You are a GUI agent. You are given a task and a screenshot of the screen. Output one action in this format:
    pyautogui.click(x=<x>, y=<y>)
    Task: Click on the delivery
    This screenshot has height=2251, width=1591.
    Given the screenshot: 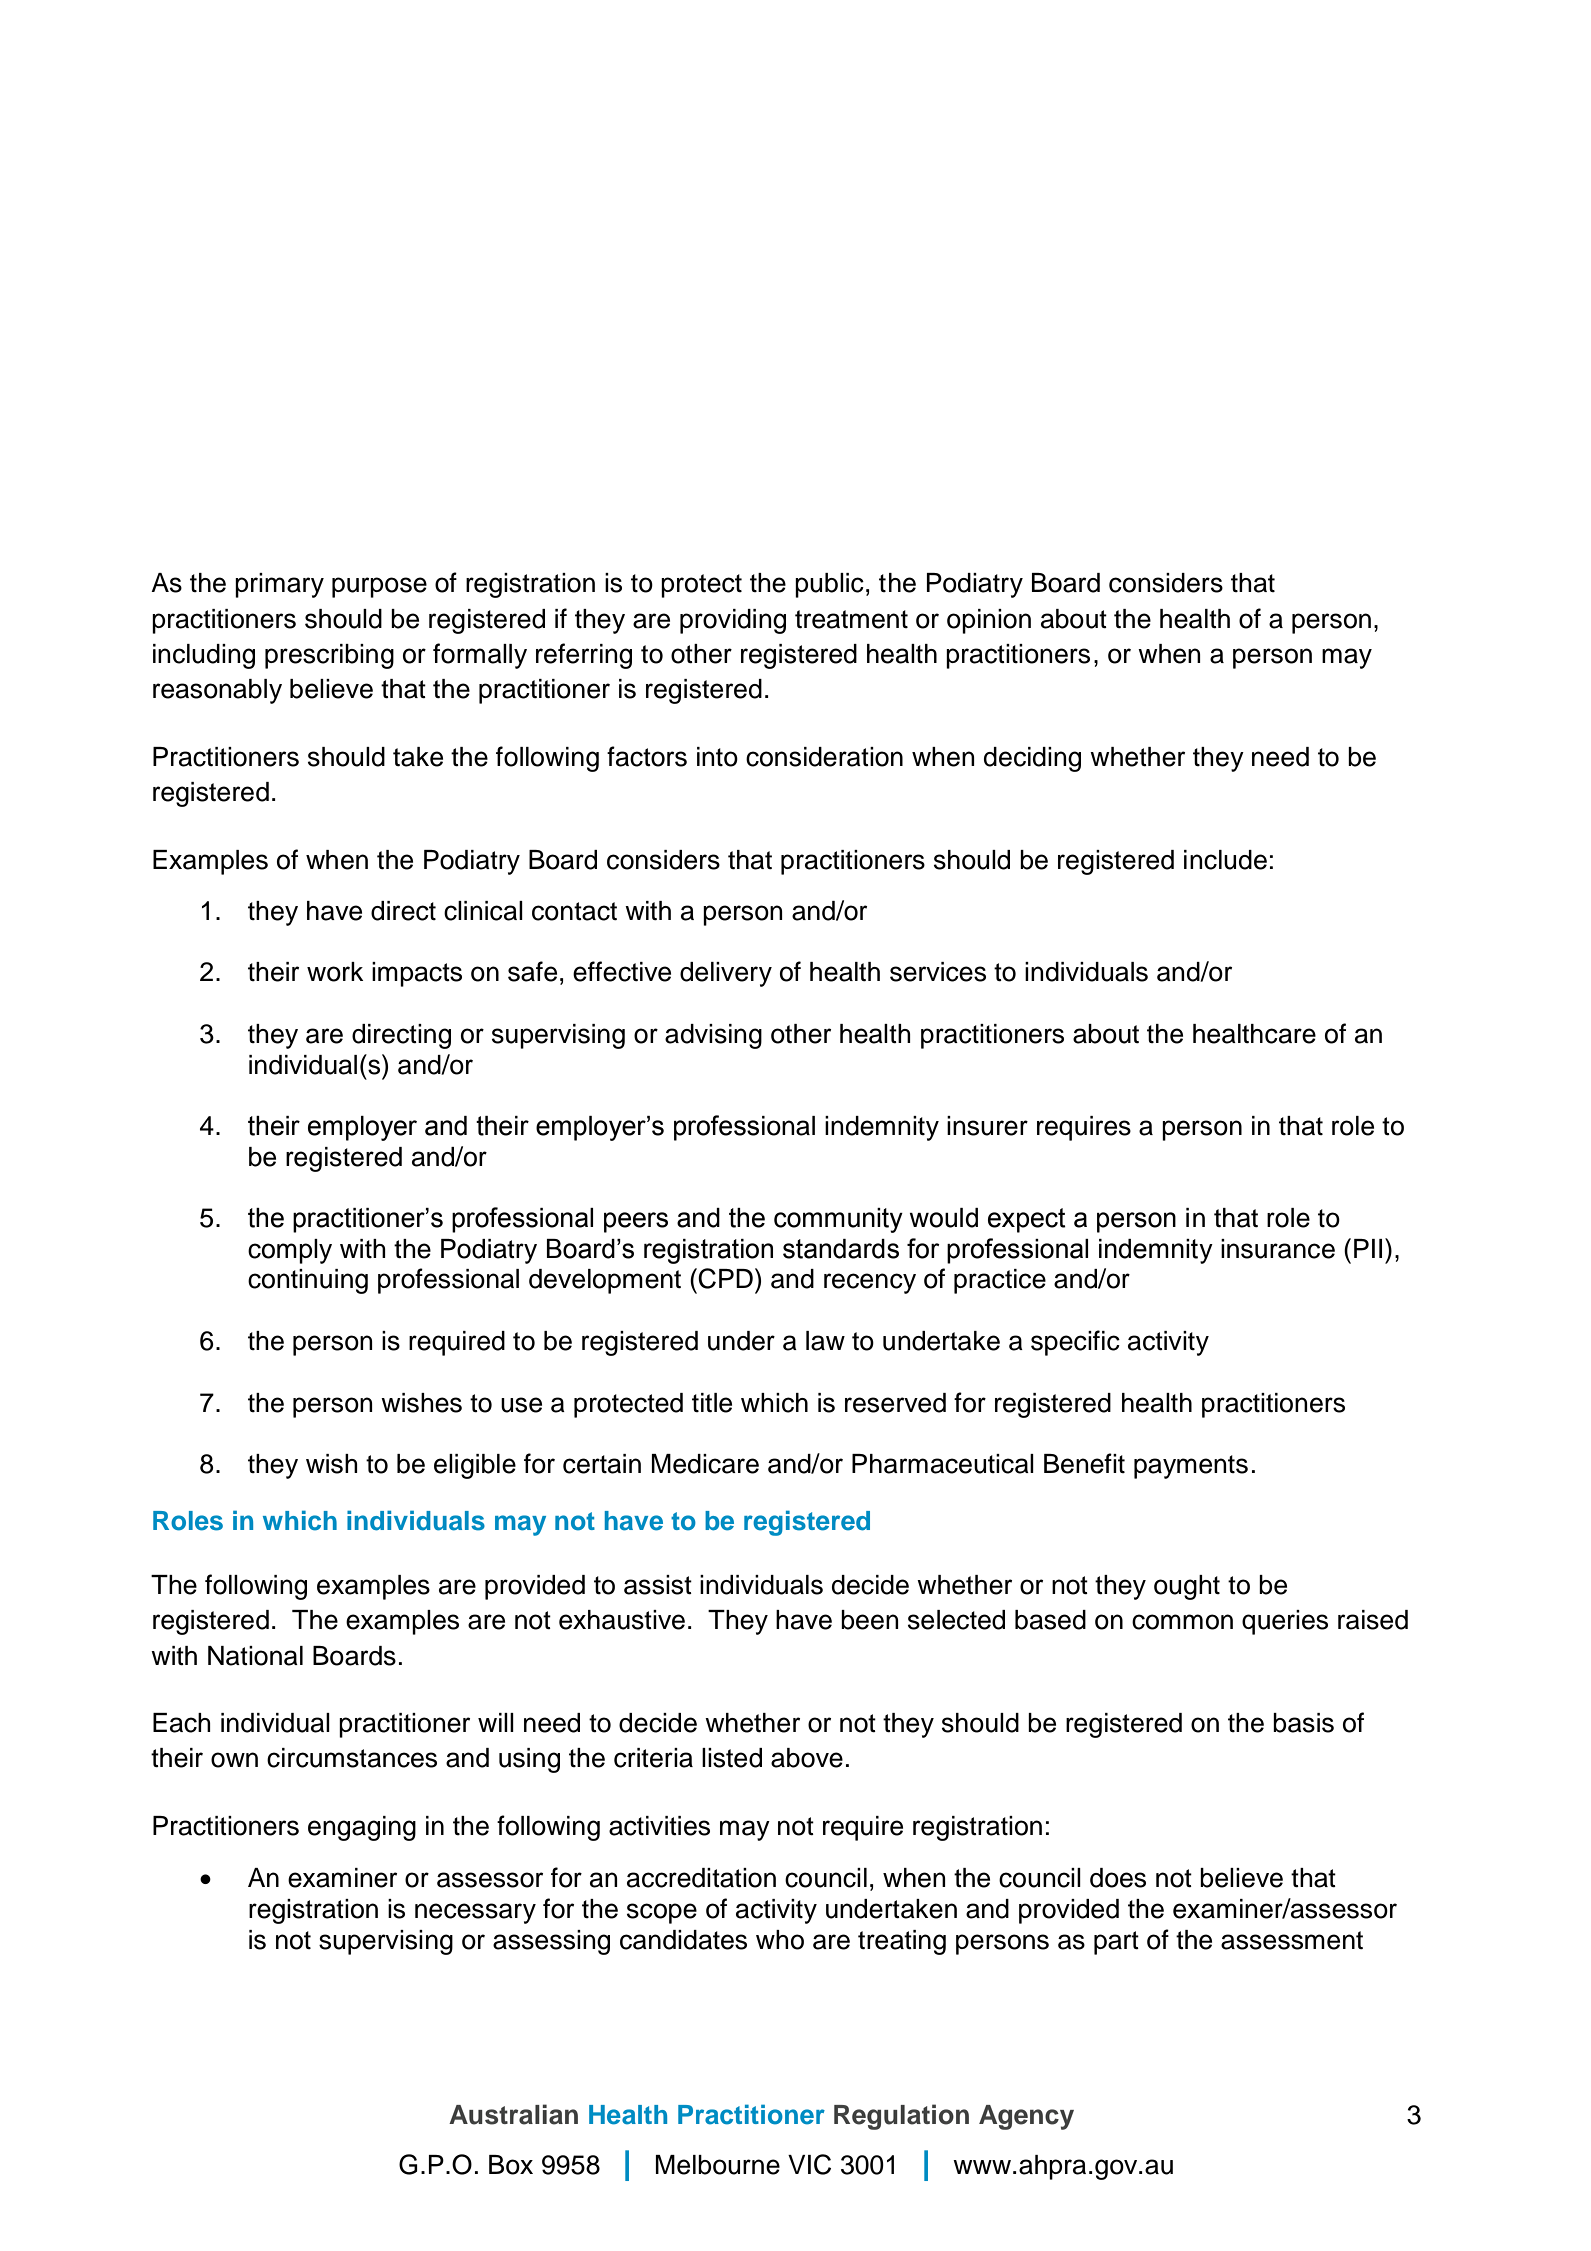 What is the action you would take?
    pyautogui.click(x=726, y=974)
